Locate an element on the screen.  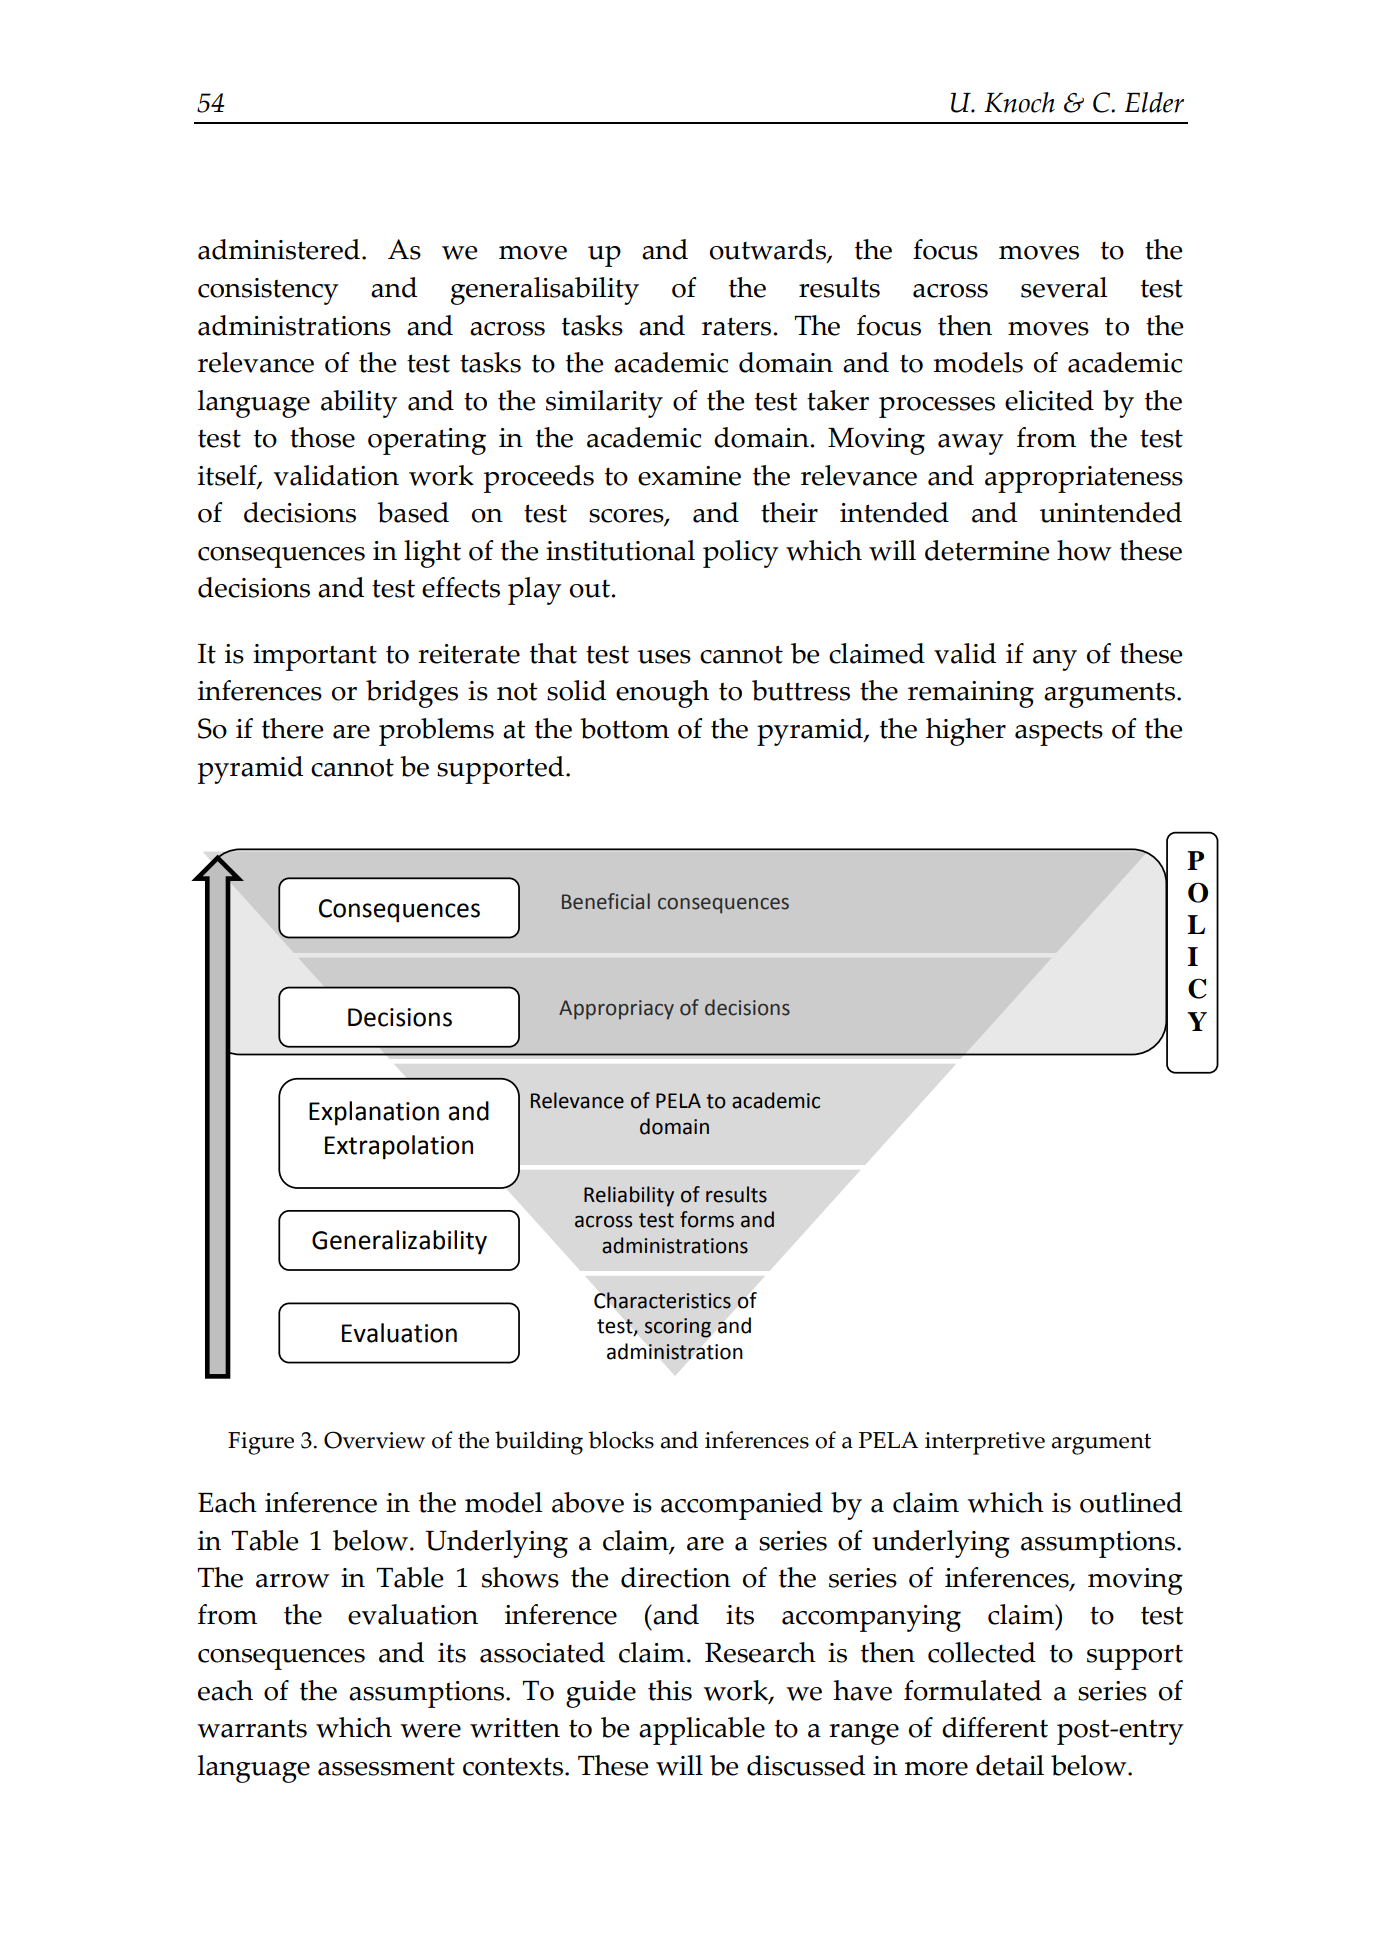
assessment is located at coordinates (386, 1766).
